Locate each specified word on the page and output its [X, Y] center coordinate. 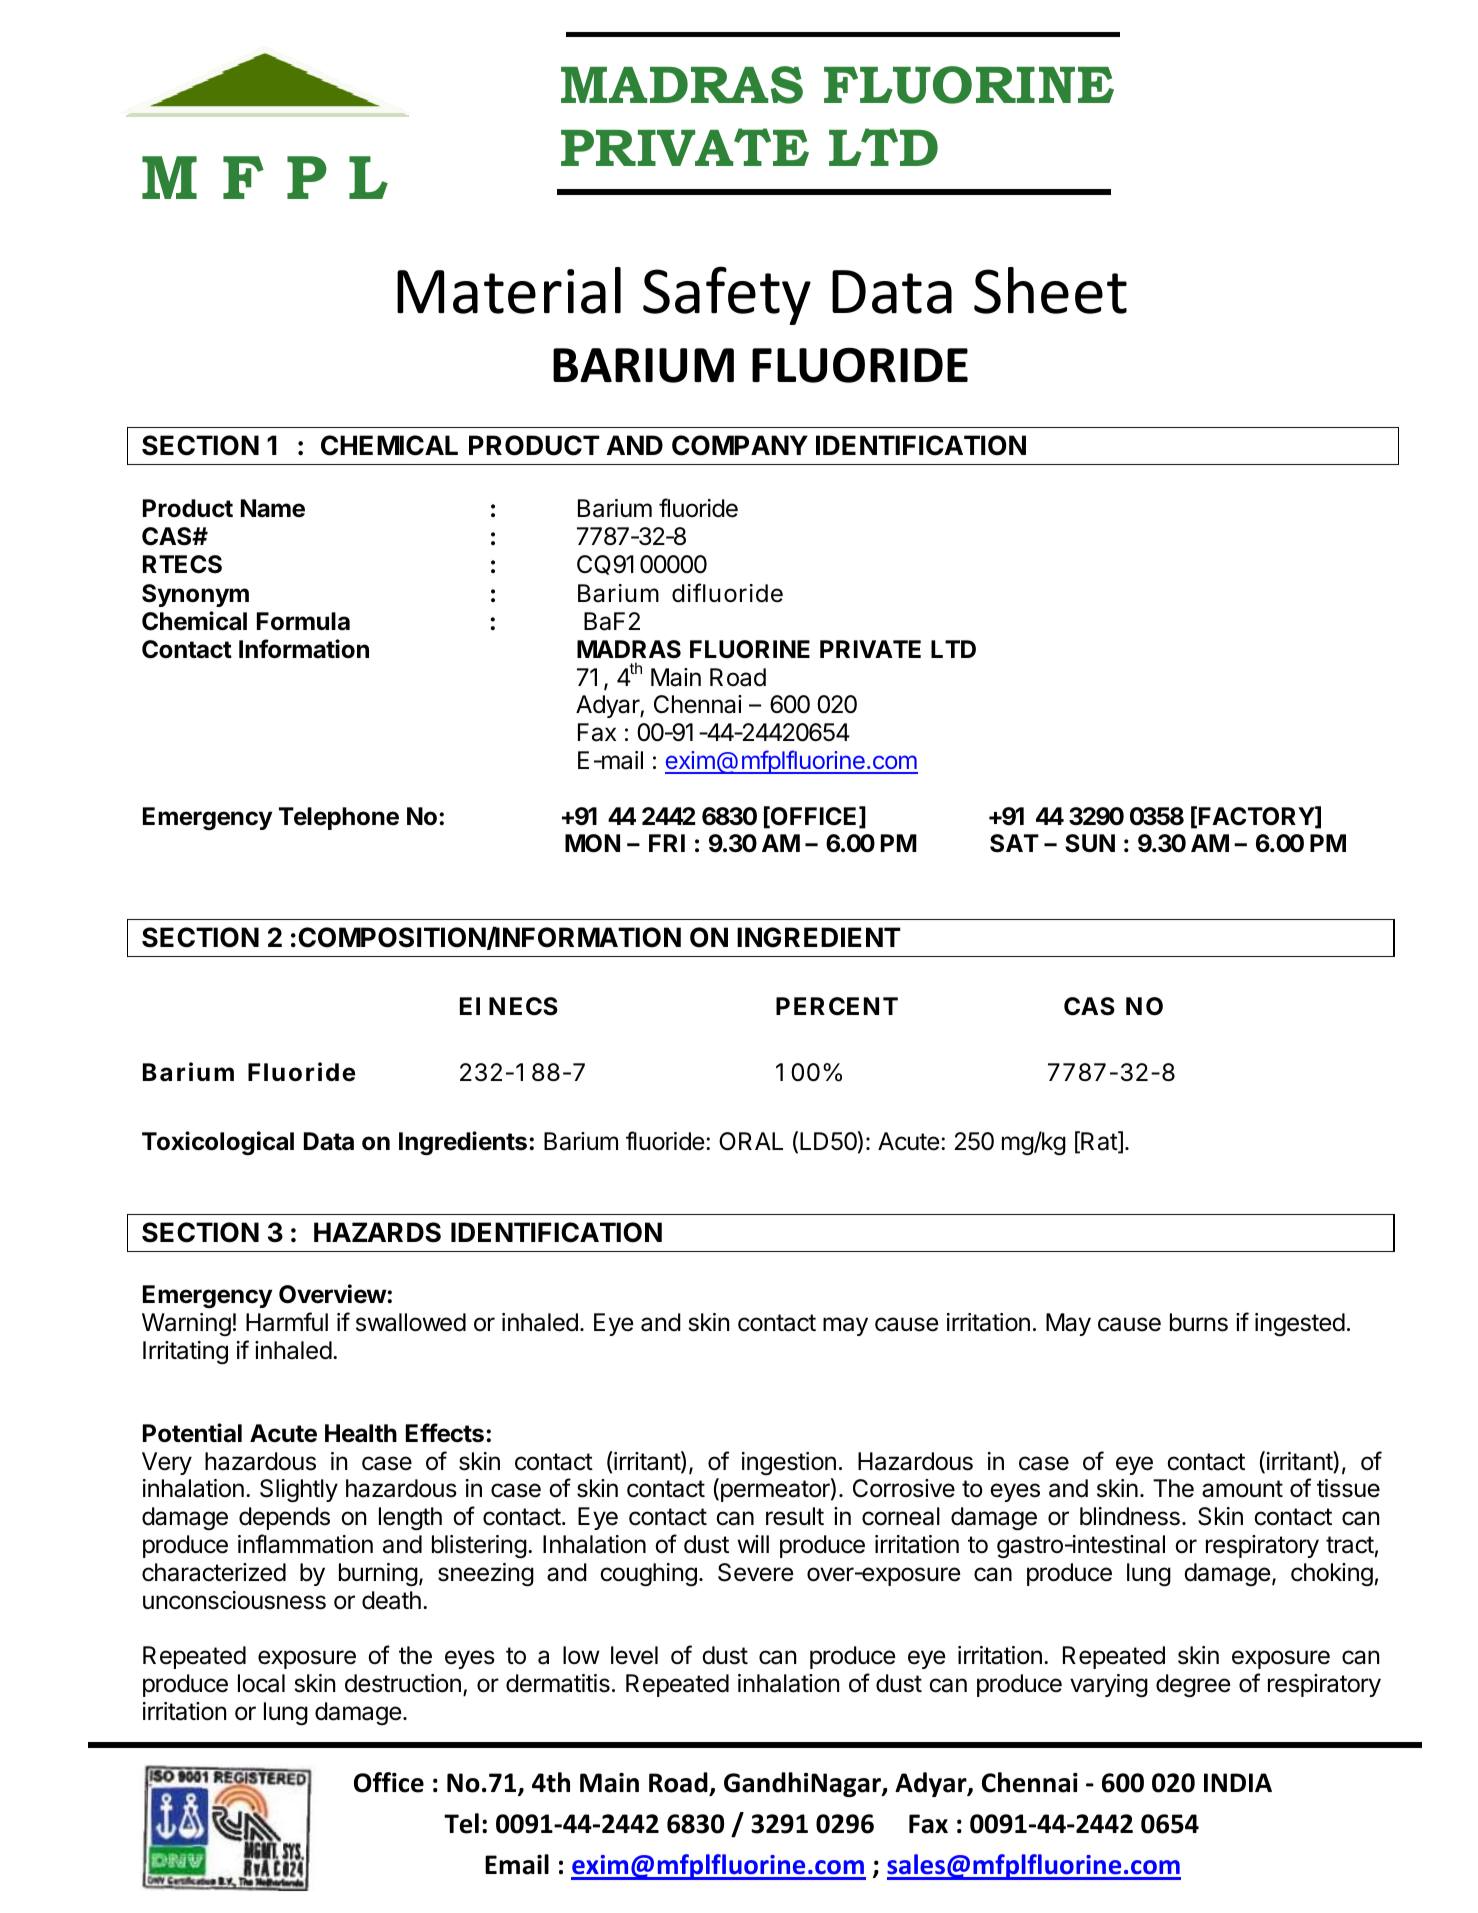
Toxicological [218, 1143]
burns [1199, 1322]
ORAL [751, 1141]
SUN [1090, 843]
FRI [667, 843]
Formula [303, 621]
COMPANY [740, 445]
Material [509, 290]
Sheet [1050, 290]
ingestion [789, 1464]
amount [1242, 1489]
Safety [727, 295]
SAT [1014, 843]
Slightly [299, 1491]
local [261, 1683]
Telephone [339, 818]
